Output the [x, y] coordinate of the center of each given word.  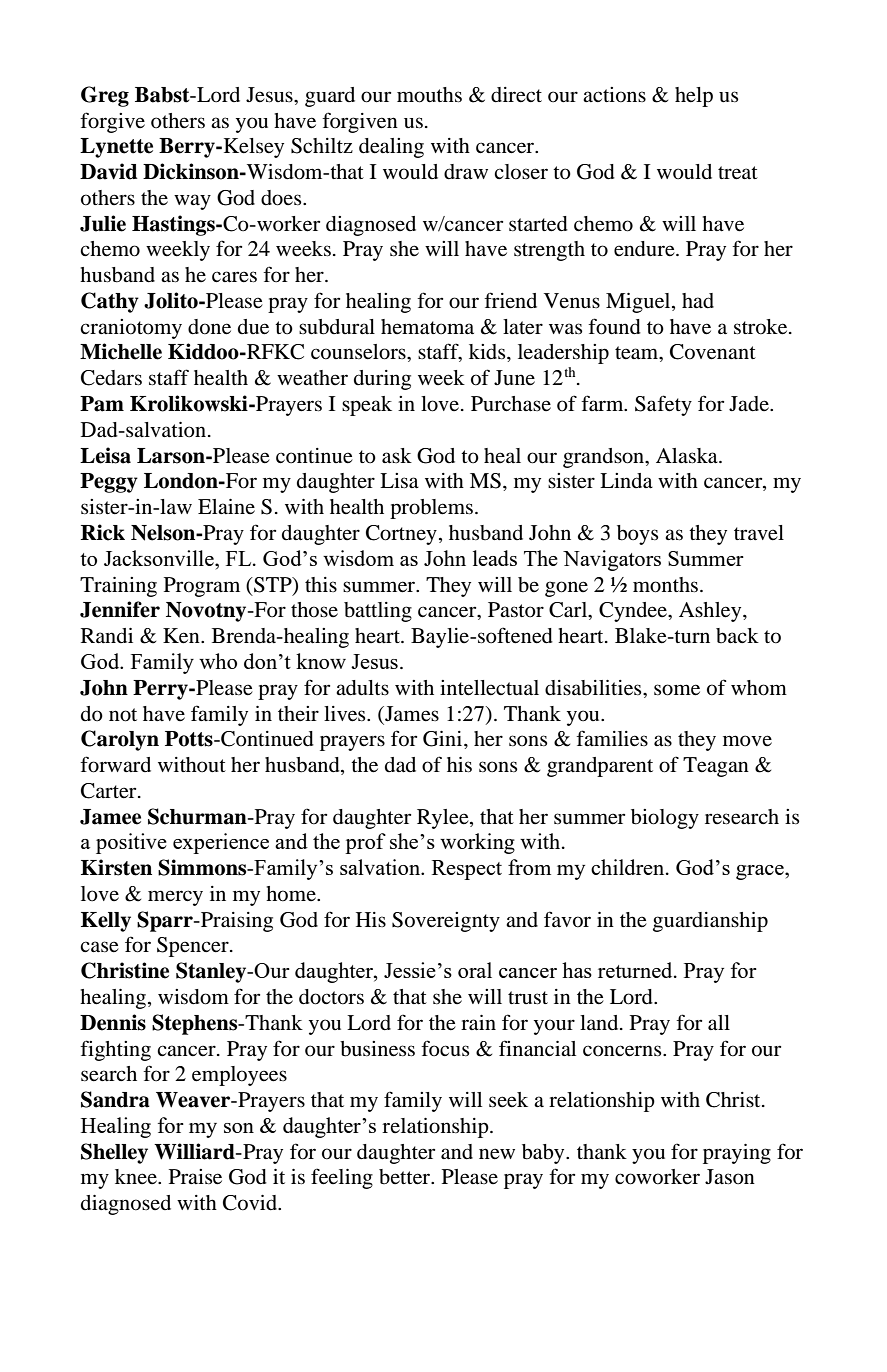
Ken [182, 636]
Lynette [116, 148]
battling [378, 612]
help [694, 97]
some [677, 690]
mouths [429, 95]
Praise [195, 1177]
